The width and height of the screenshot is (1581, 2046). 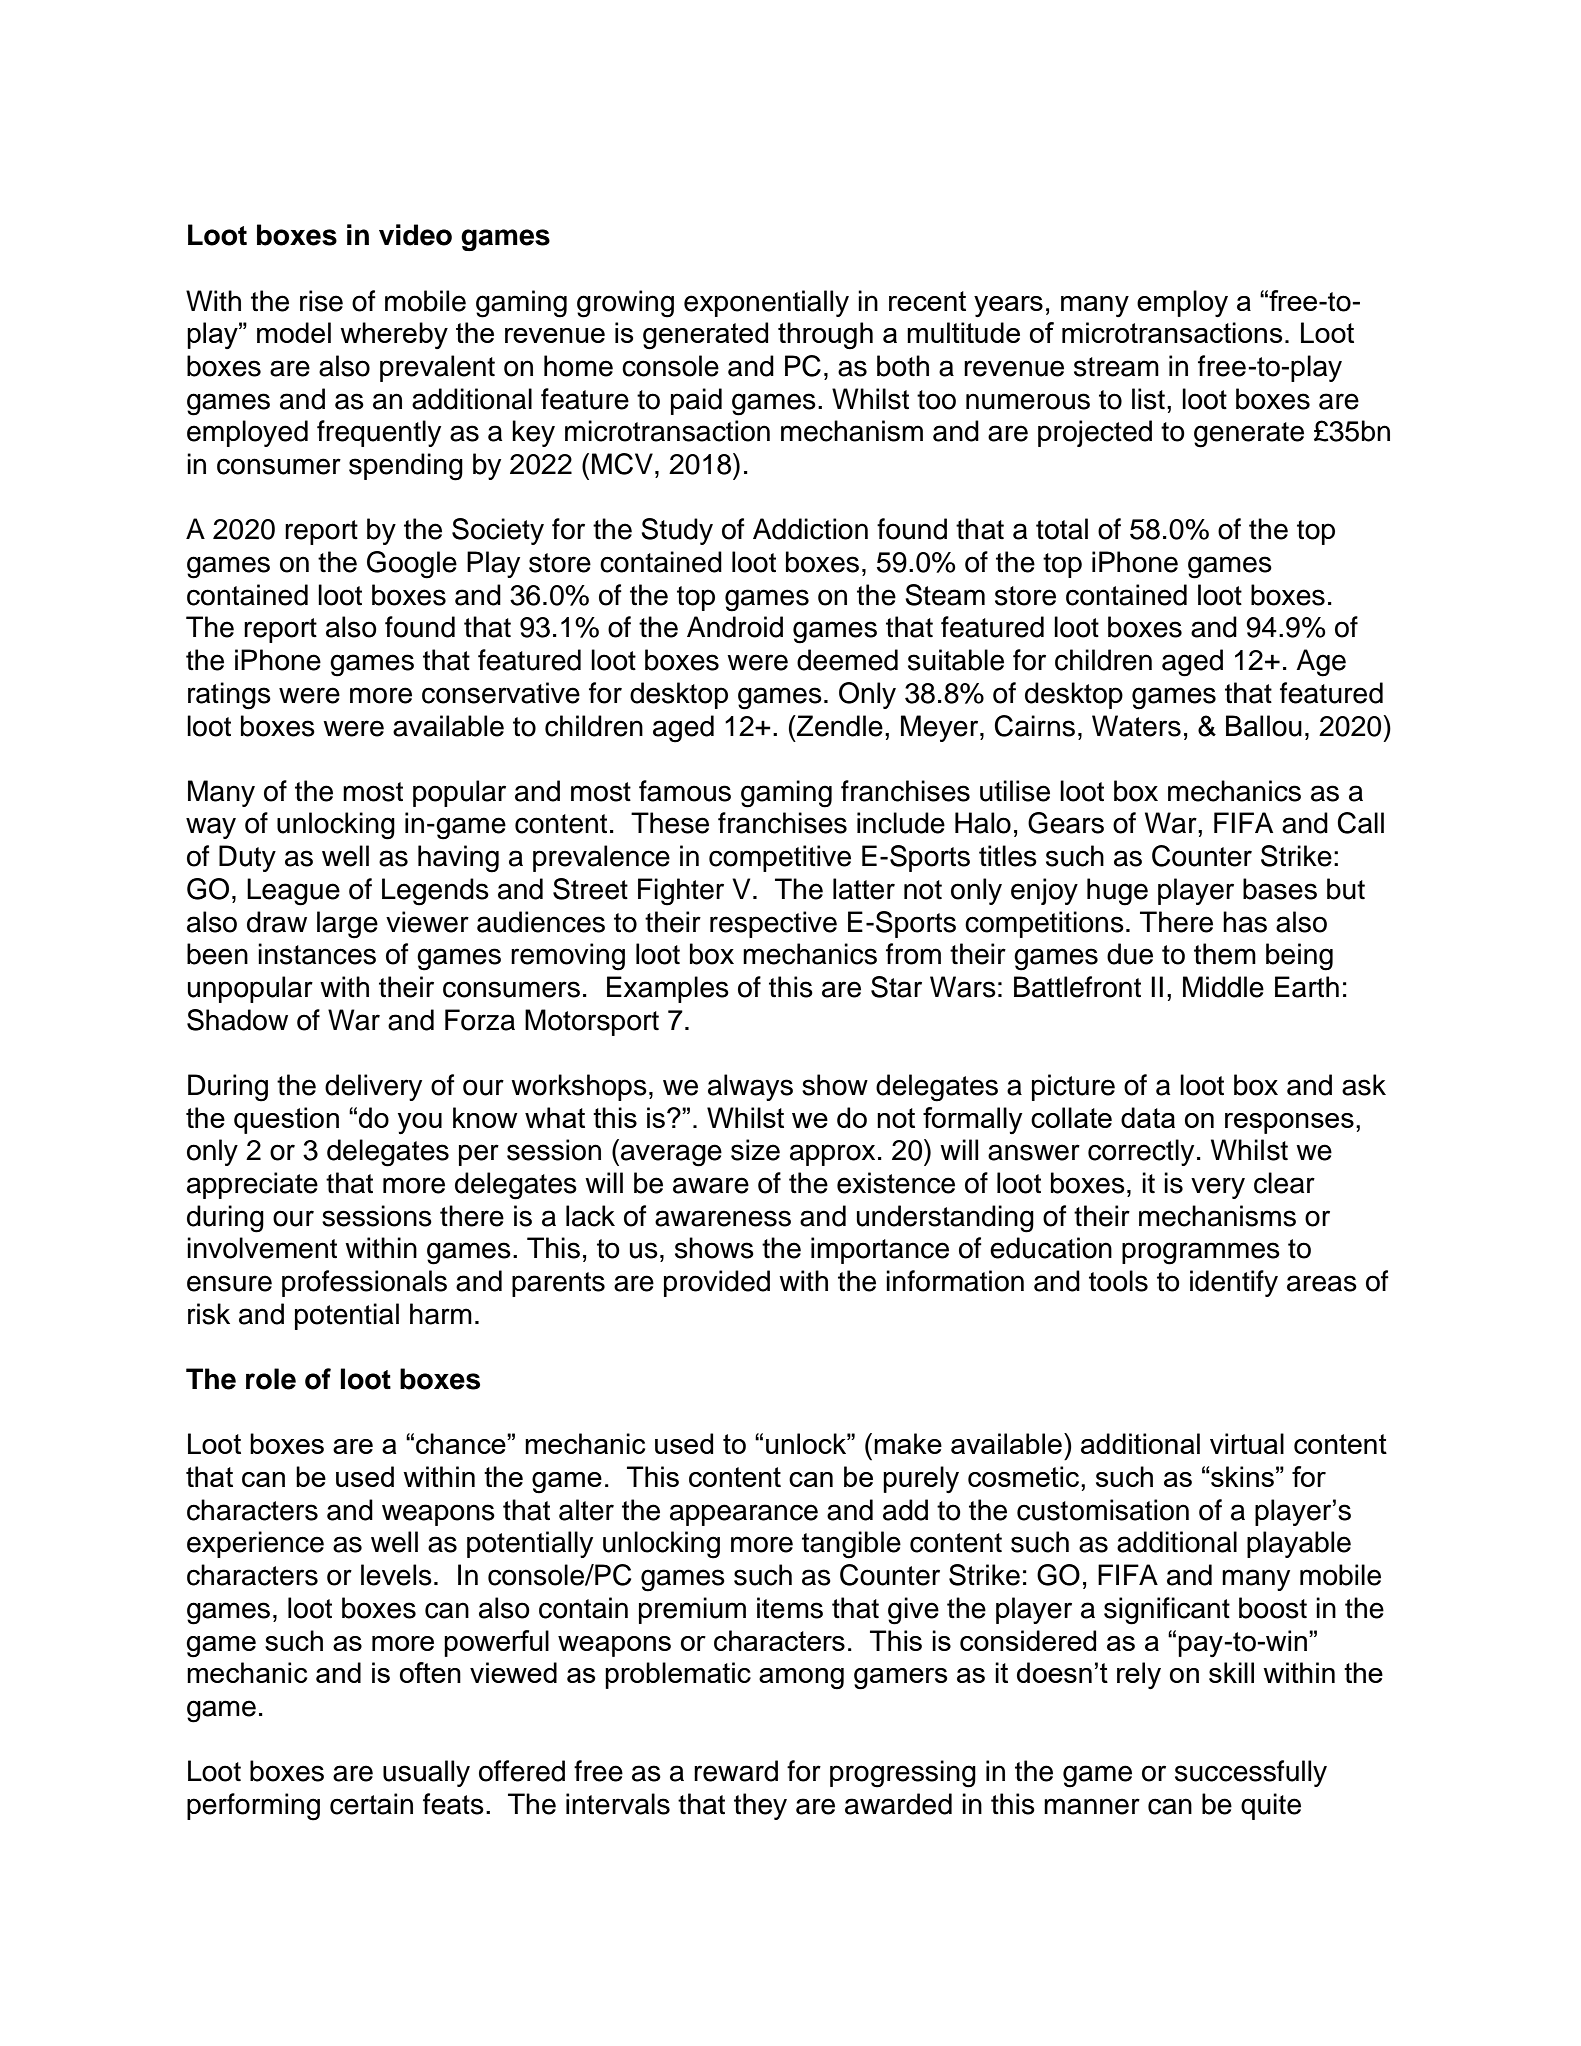 I want to click on famous, so click(x=685, y=791).
